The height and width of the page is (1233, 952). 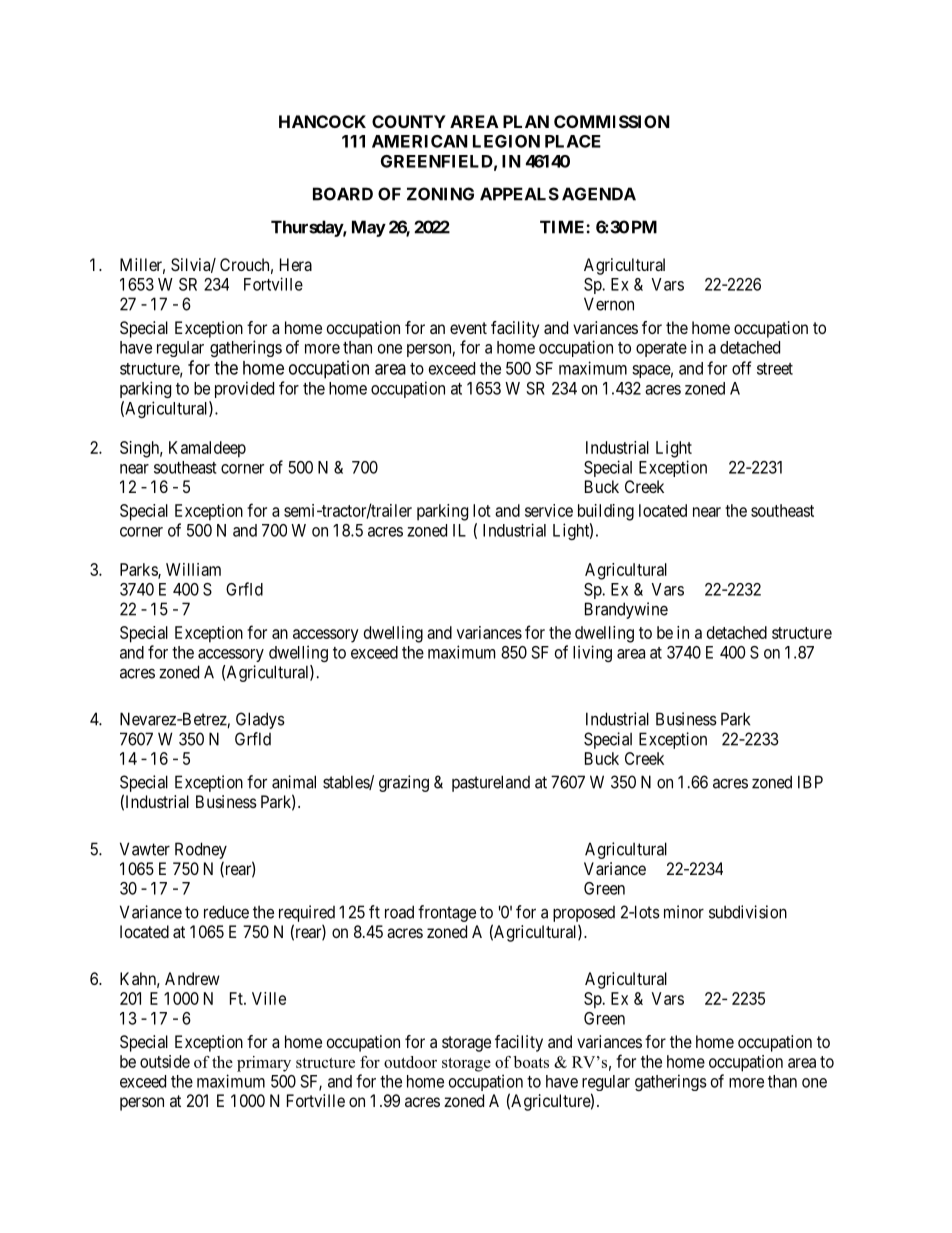 I want to click on off, so click(x=741, y=368).
